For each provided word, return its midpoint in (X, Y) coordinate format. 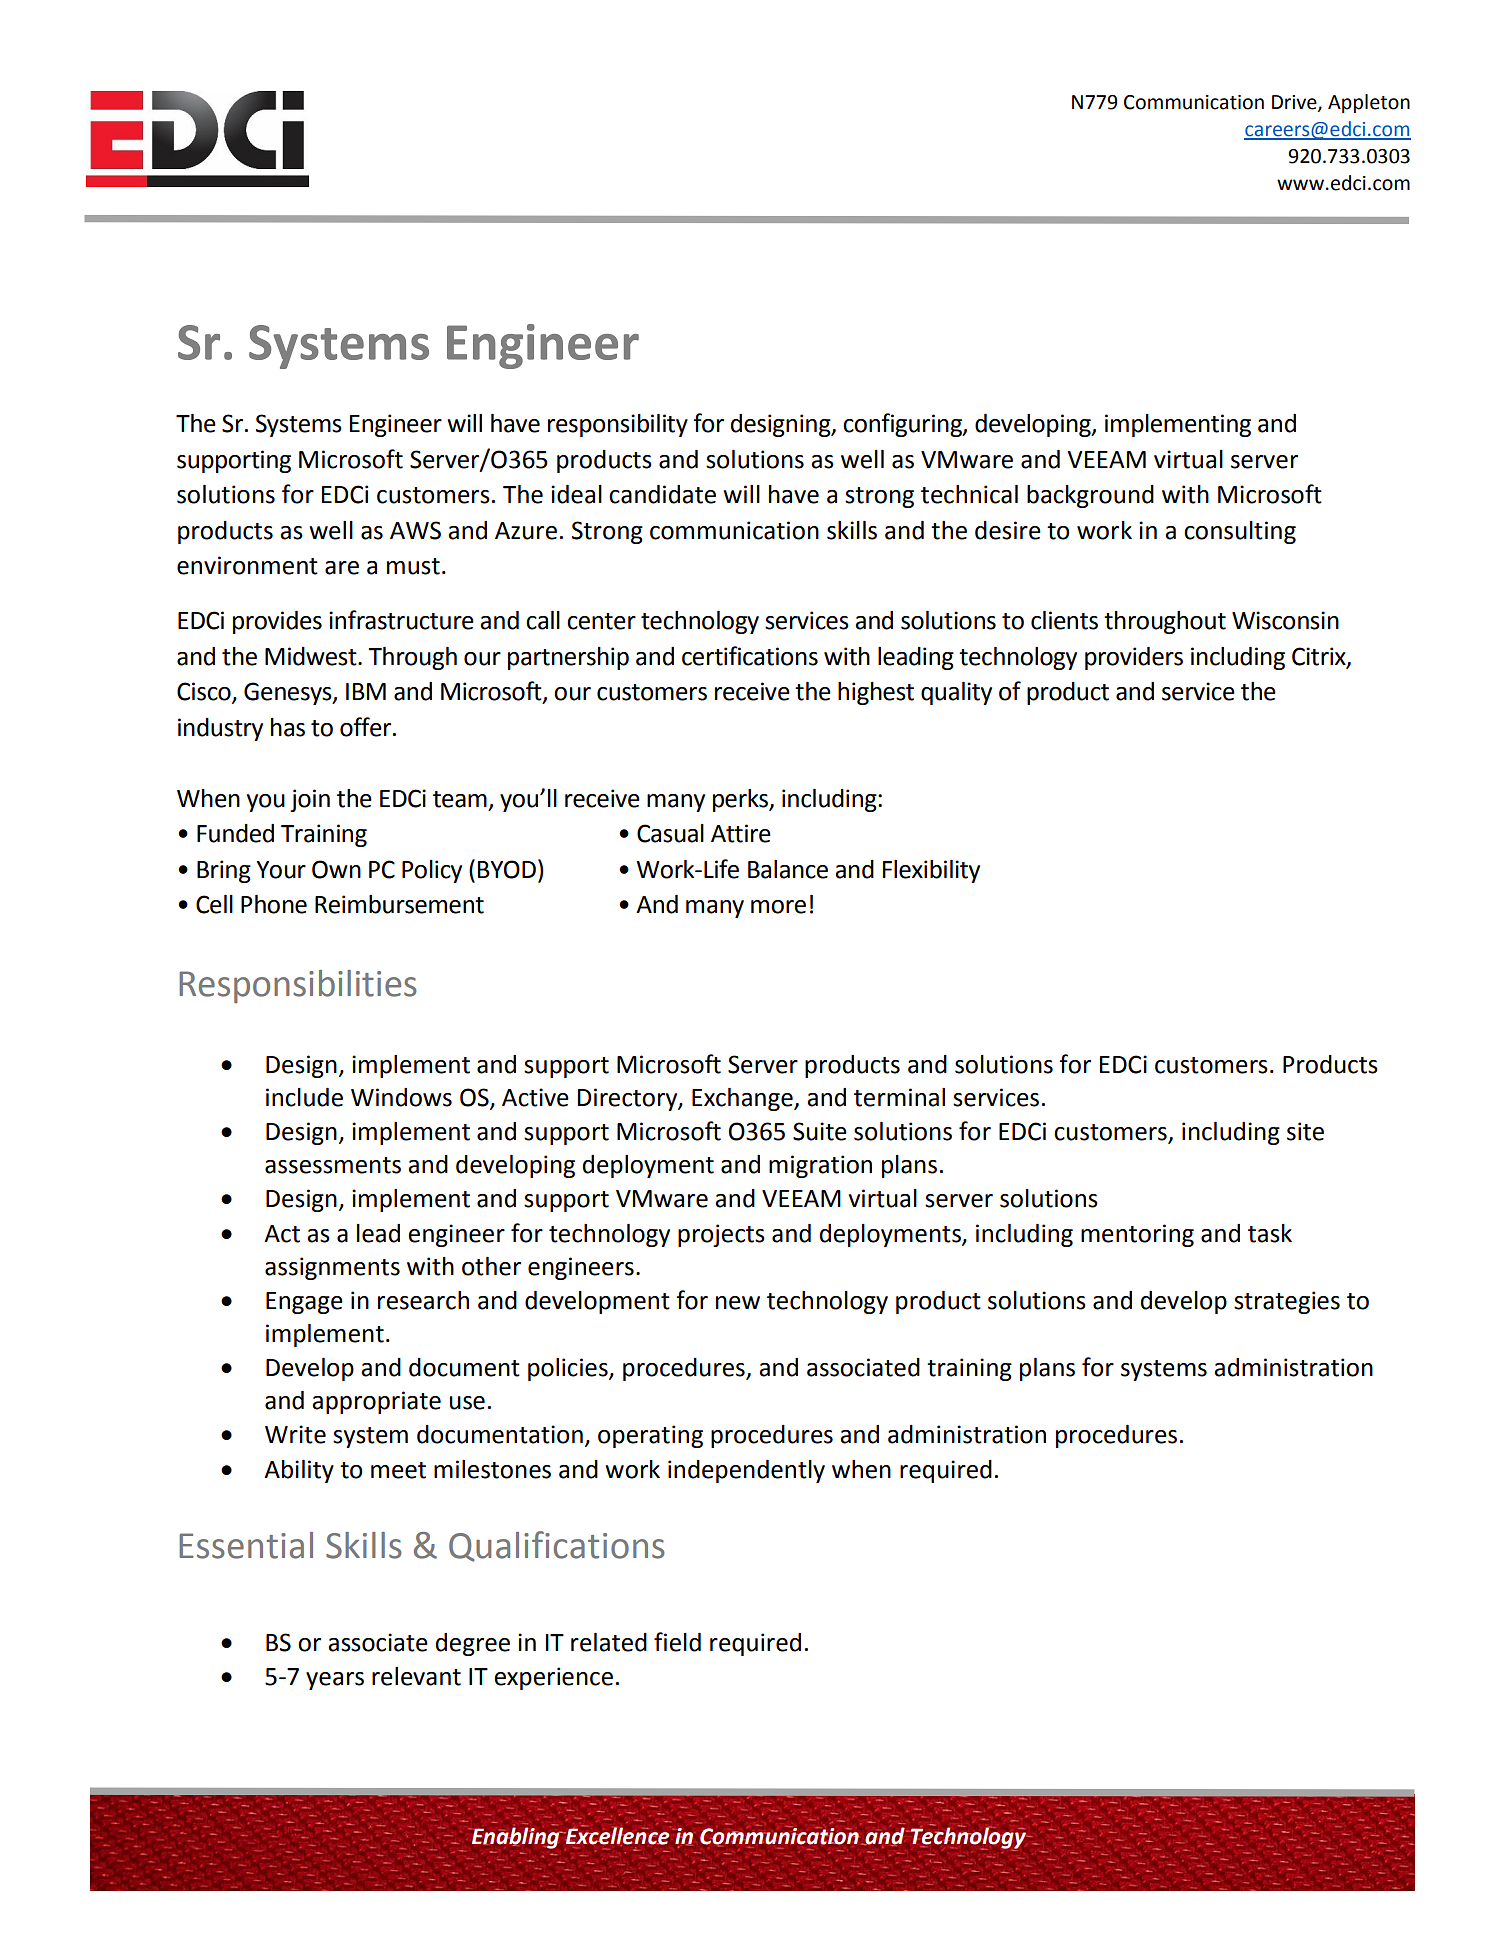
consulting (1240, 532)
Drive (1295, 103)
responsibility (618, 425)
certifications (750, 656)
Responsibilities (298, 986)
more (778, 907)
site (1305, 1131)
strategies (1287, 1302)
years (335, 1681)
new (738, 1303)
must (413, 566)
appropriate (376, 1402)
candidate (662, 494)
